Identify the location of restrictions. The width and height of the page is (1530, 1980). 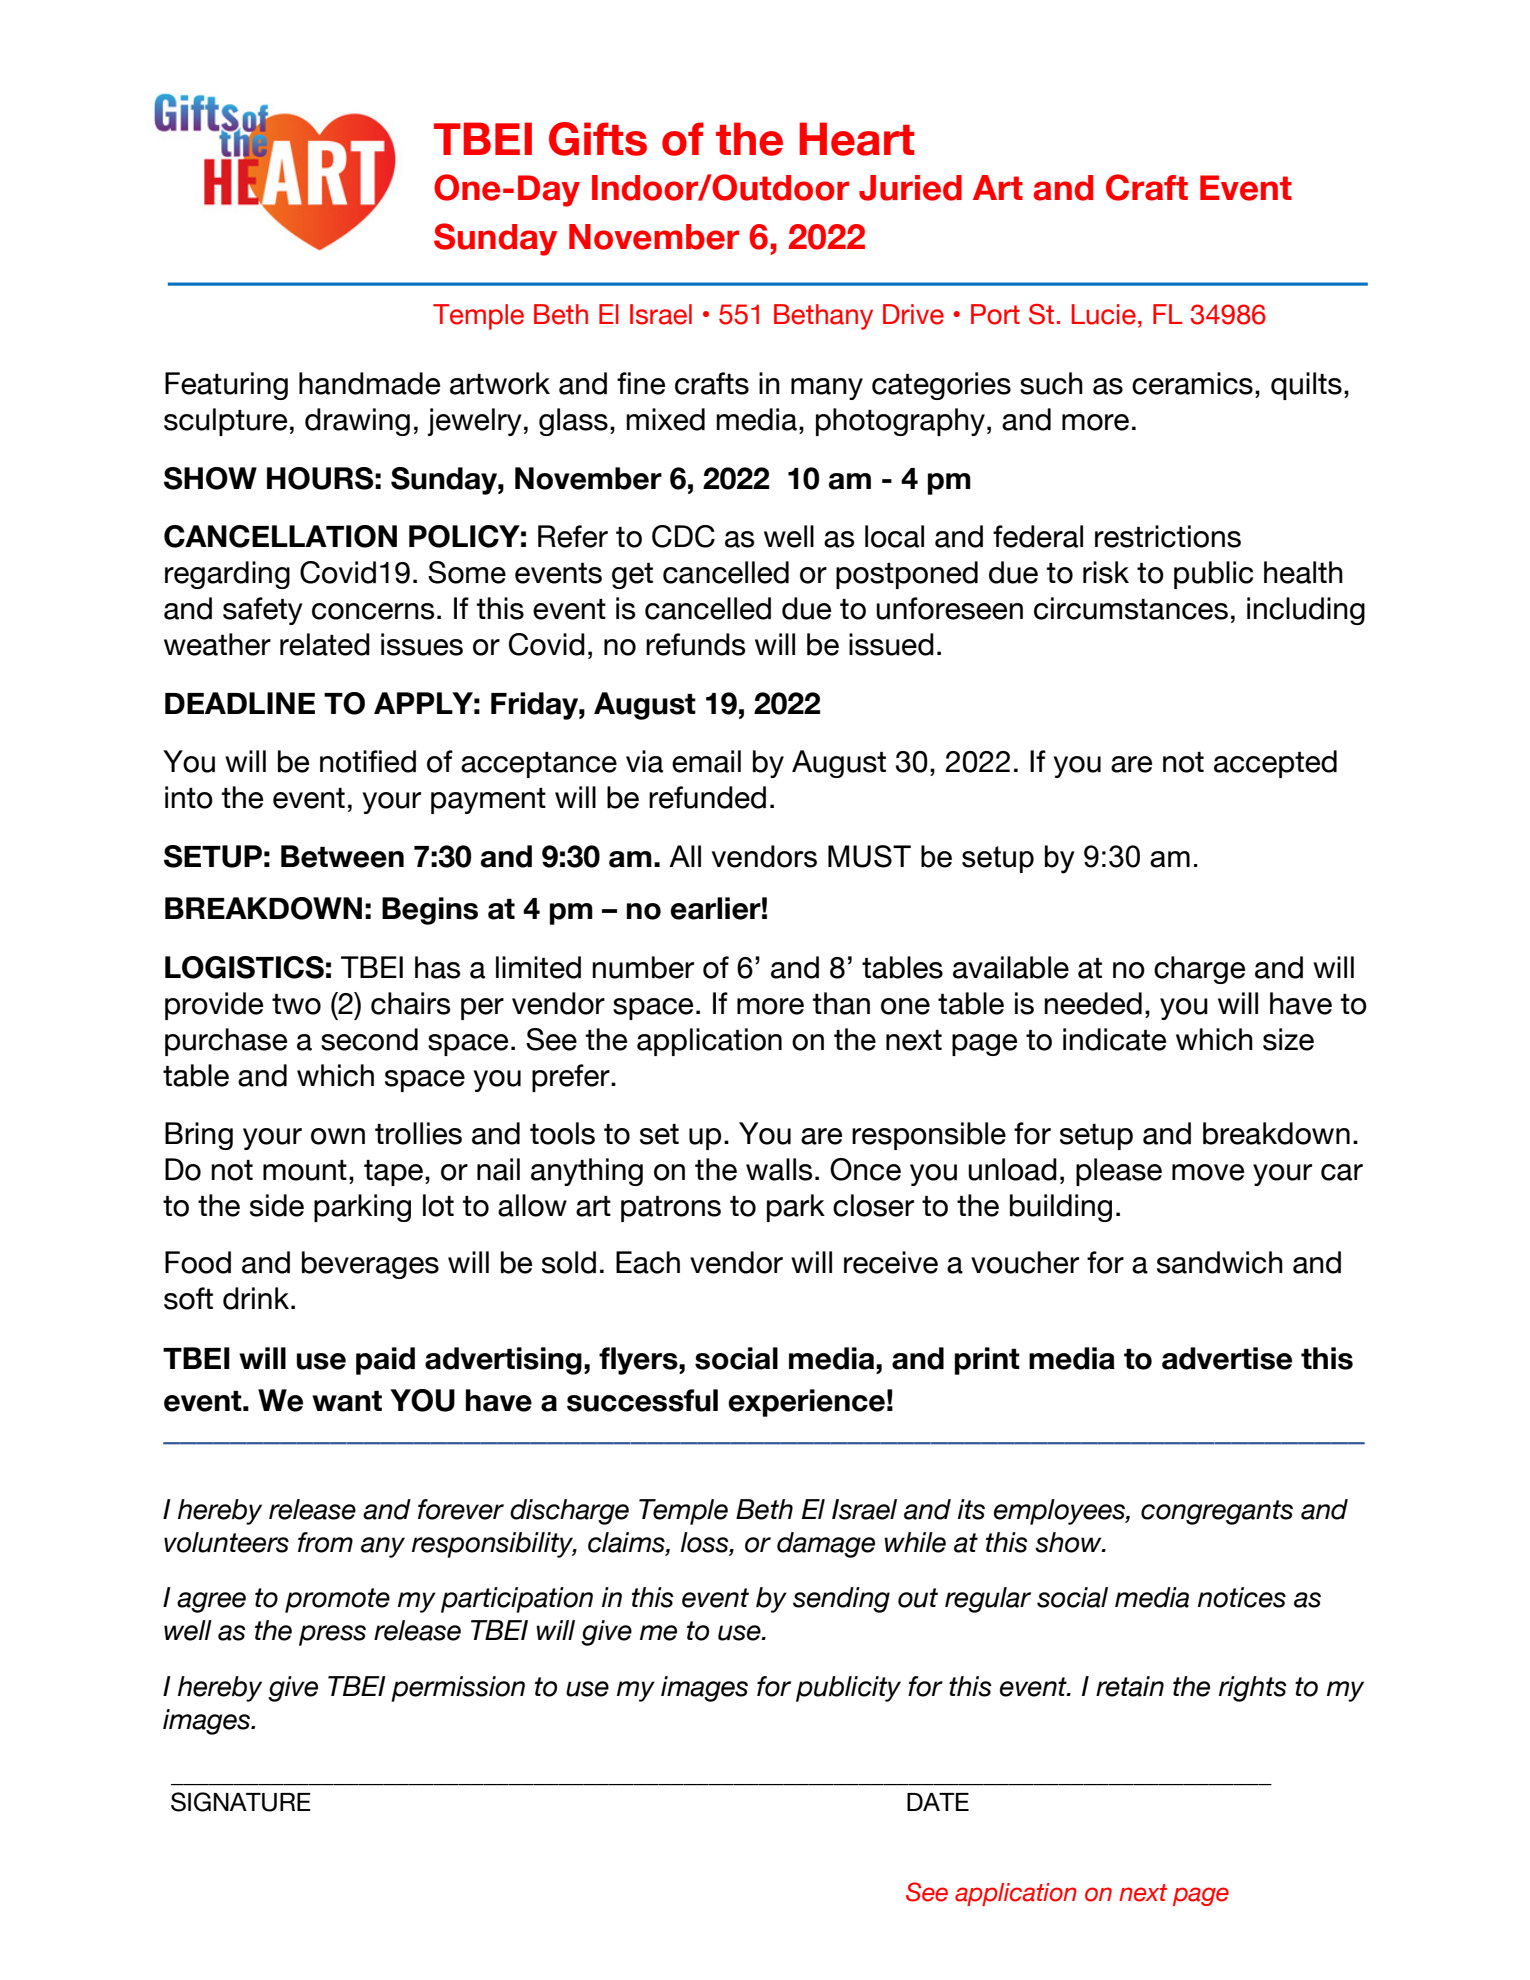
(1168, 536).
